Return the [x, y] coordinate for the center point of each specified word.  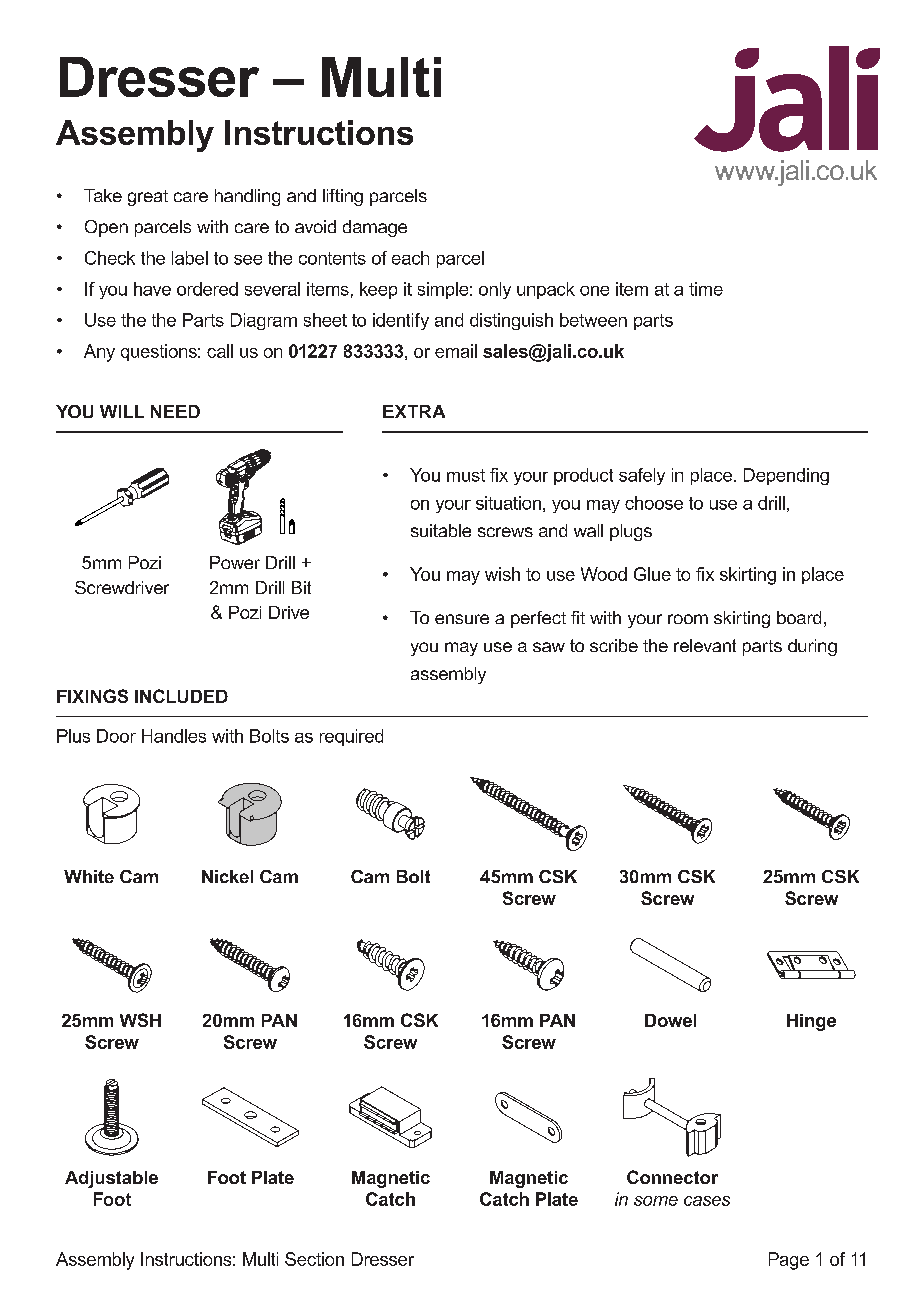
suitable [441, 530]
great [148, 198]
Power [235, 562]
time [706, 289]
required [351, 737]
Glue [652, 574]
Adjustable [111, 1179]
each [410, 258]
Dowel [670, 1020]
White [89, 876]
